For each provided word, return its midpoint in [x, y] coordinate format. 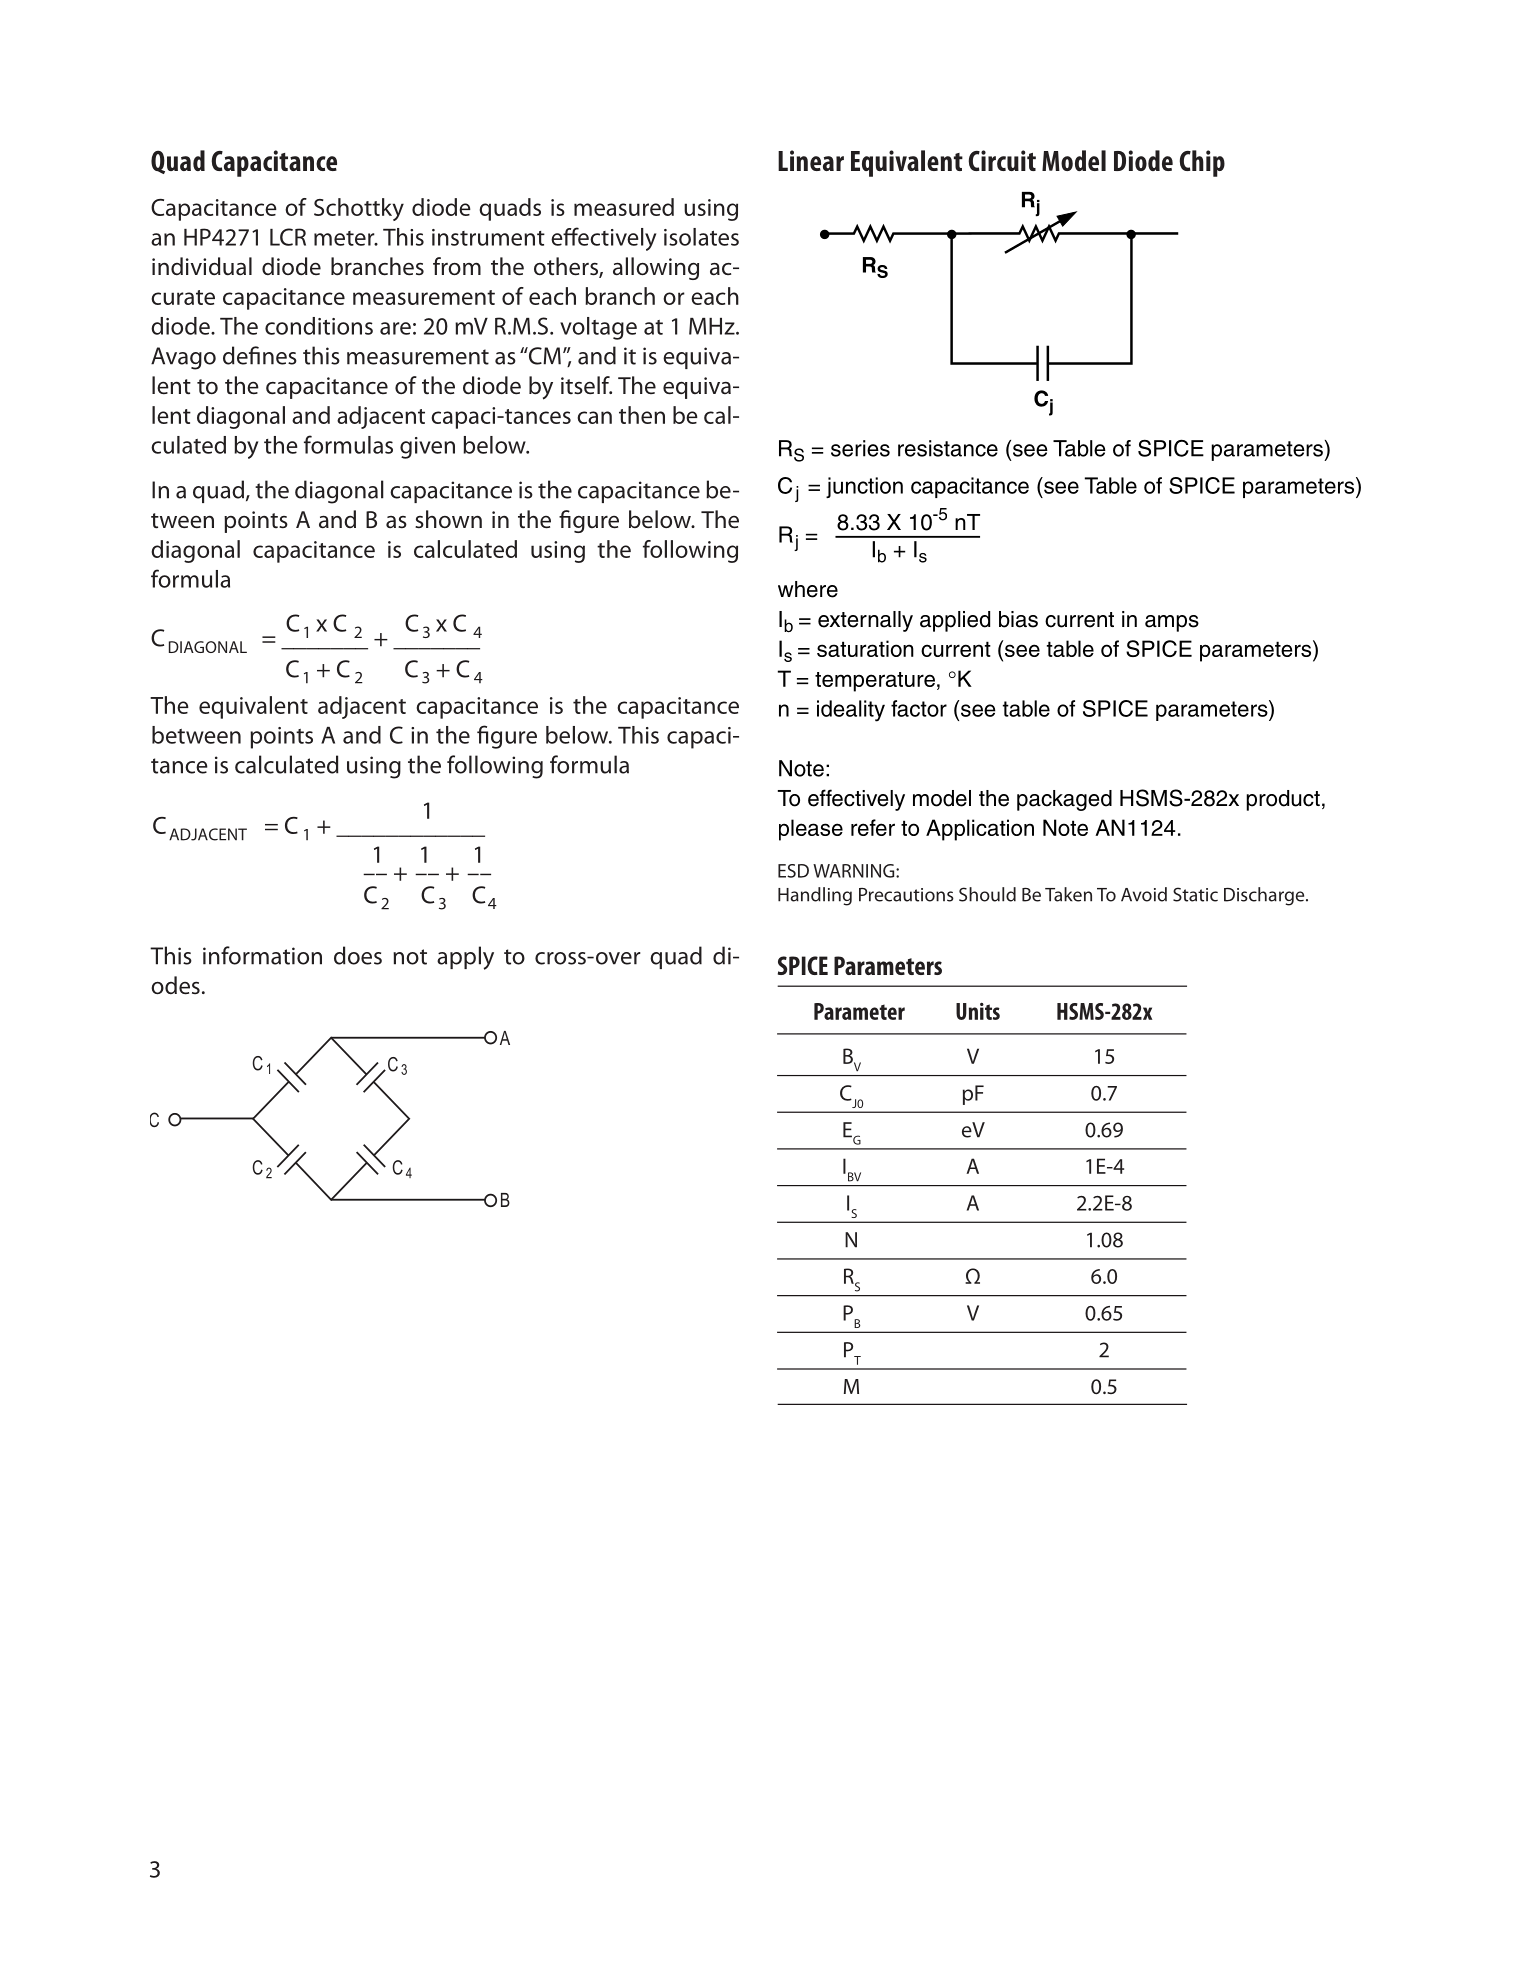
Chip [1202, 163]
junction [864, 487]
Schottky [359, 209]
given [427, 448]
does [358, 955]
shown [448, 519]
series [860, 448]
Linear [811, 160]
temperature [875, 682]
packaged [1064, 800]
